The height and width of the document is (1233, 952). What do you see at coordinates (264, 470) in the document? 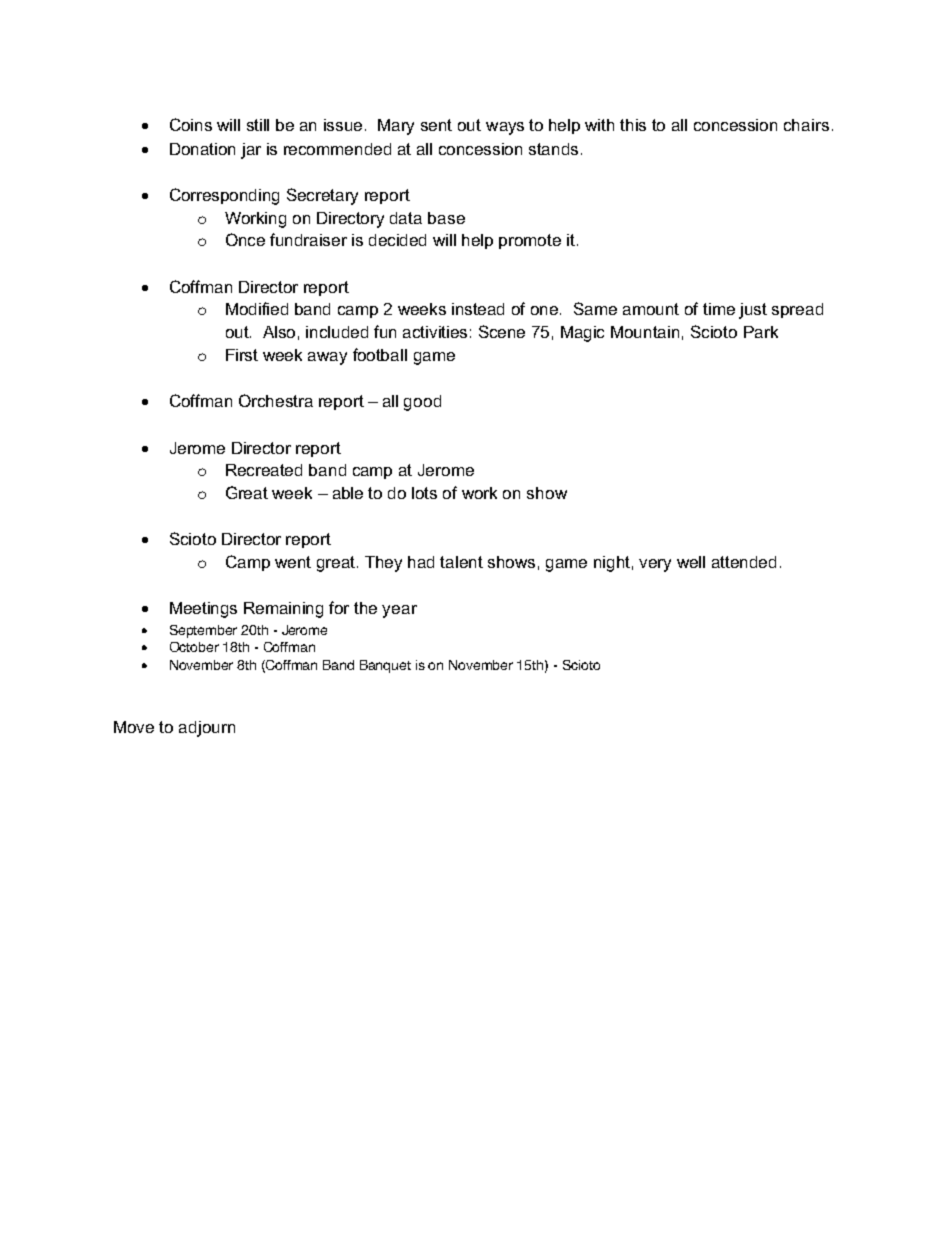
I see `Recreated` at bounding box center [264, 470].
